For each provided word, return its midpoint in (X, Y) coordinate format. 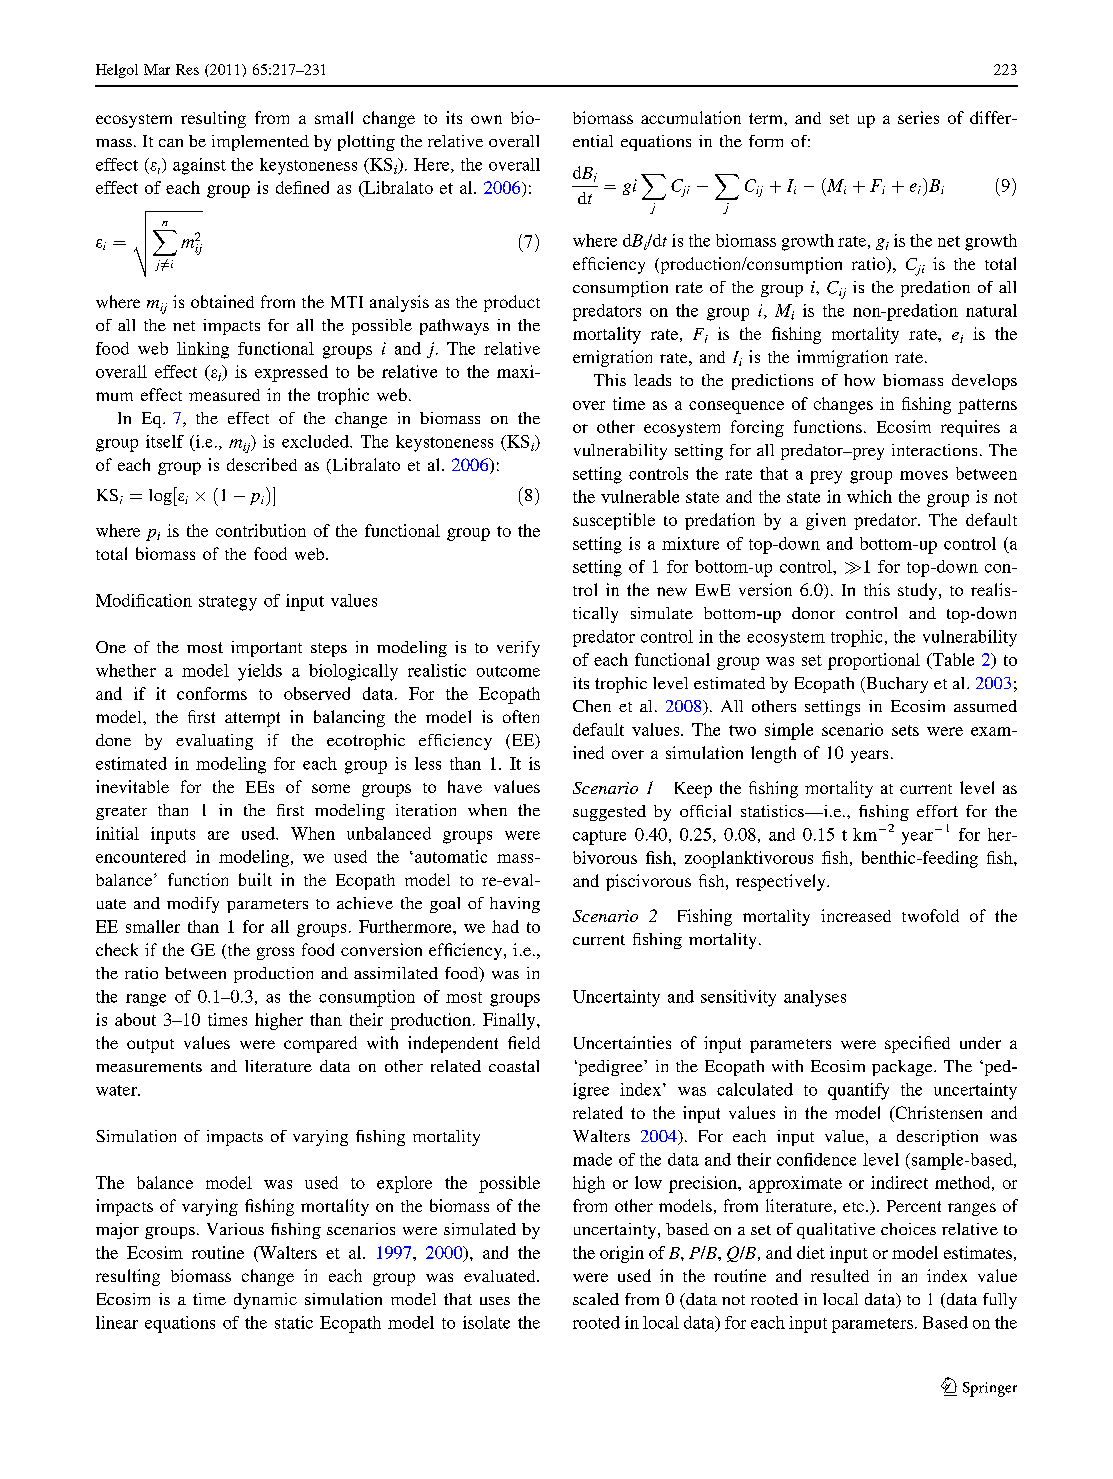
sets (905, 730)
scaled (596, 1299)
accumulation (691, 117)
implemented (260, 143)
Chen (592, 706)
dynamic (265, 1301)
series (918, 117)
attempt (252, 719)
